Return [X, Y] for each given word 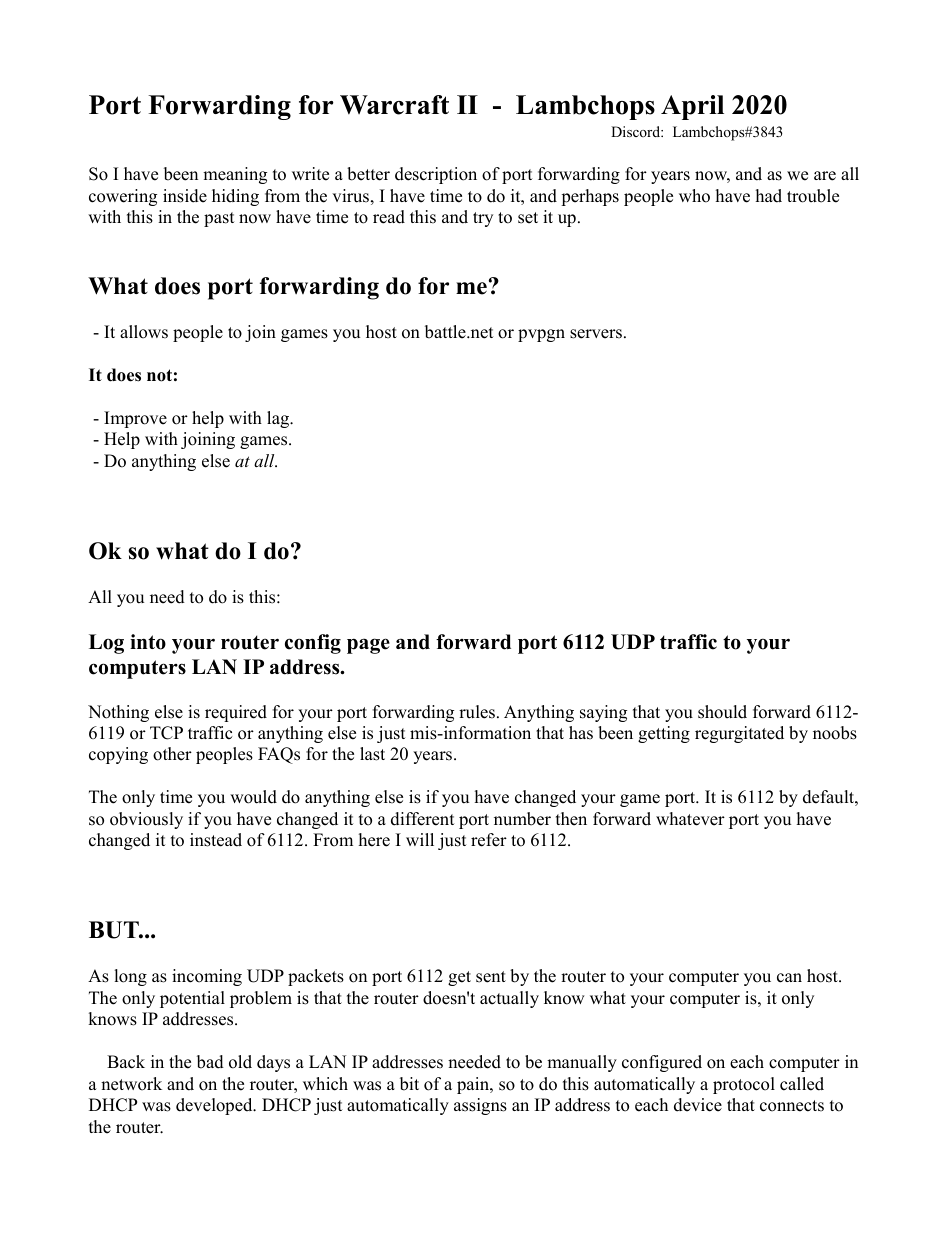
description [436, 175]
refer [489, 840]
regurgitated [739, 734]
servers [596, 334]
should [722, 712]
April [692, 107]
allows [144, 332]
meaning [235, 175]
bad [210, 1062]
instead [216, 840]
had [769, 196]
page [368, 646]
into [148, 642]
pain [474, 1085]
